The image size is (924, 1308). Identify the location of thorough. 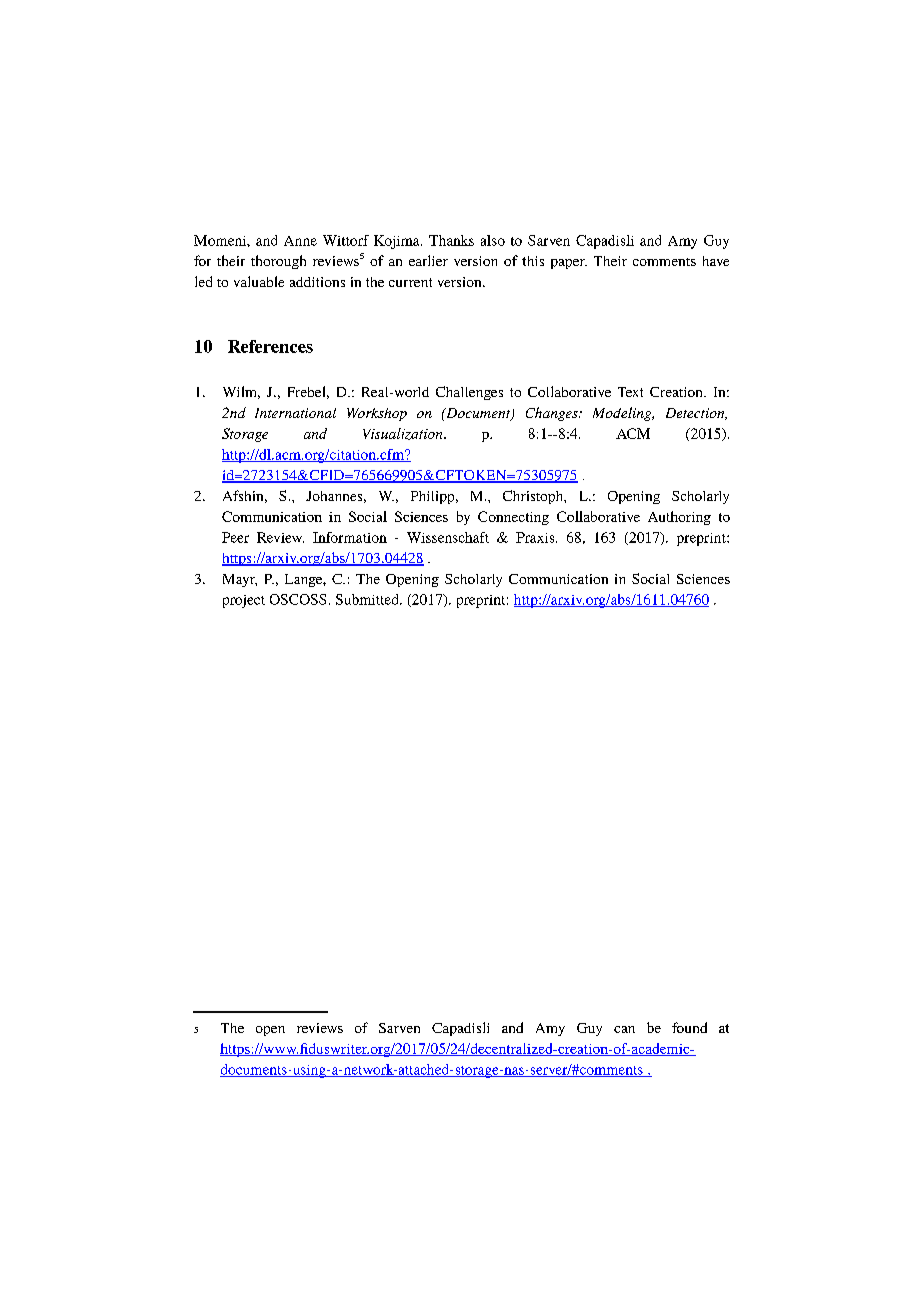
(278, 262).
